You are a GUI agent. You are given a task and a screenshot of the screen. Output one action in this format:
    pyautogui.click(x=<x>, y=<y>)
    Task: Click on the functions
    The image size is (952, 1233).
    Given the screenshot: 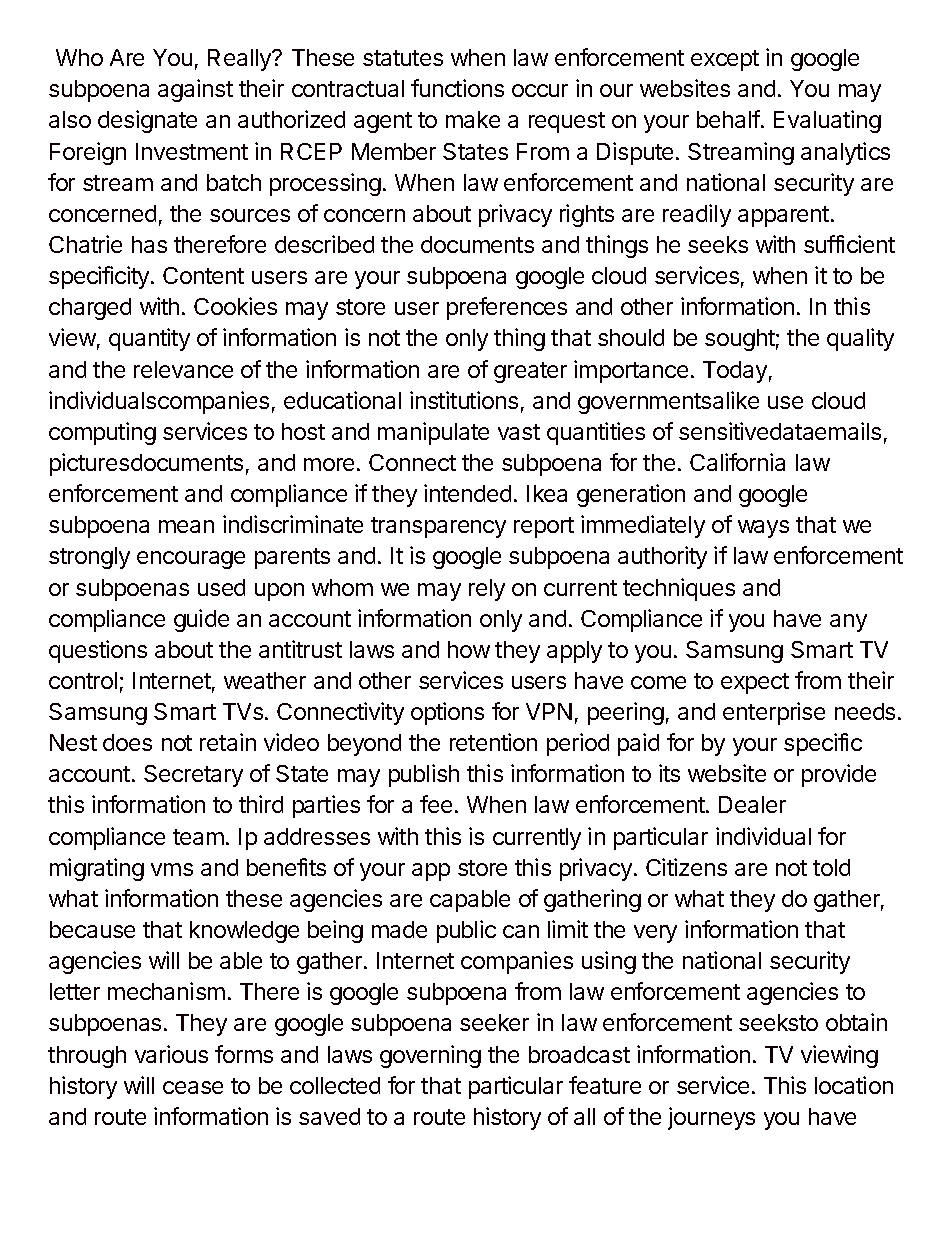 What is the action you would take?
    pyautogui.click(x=457, y=88)
